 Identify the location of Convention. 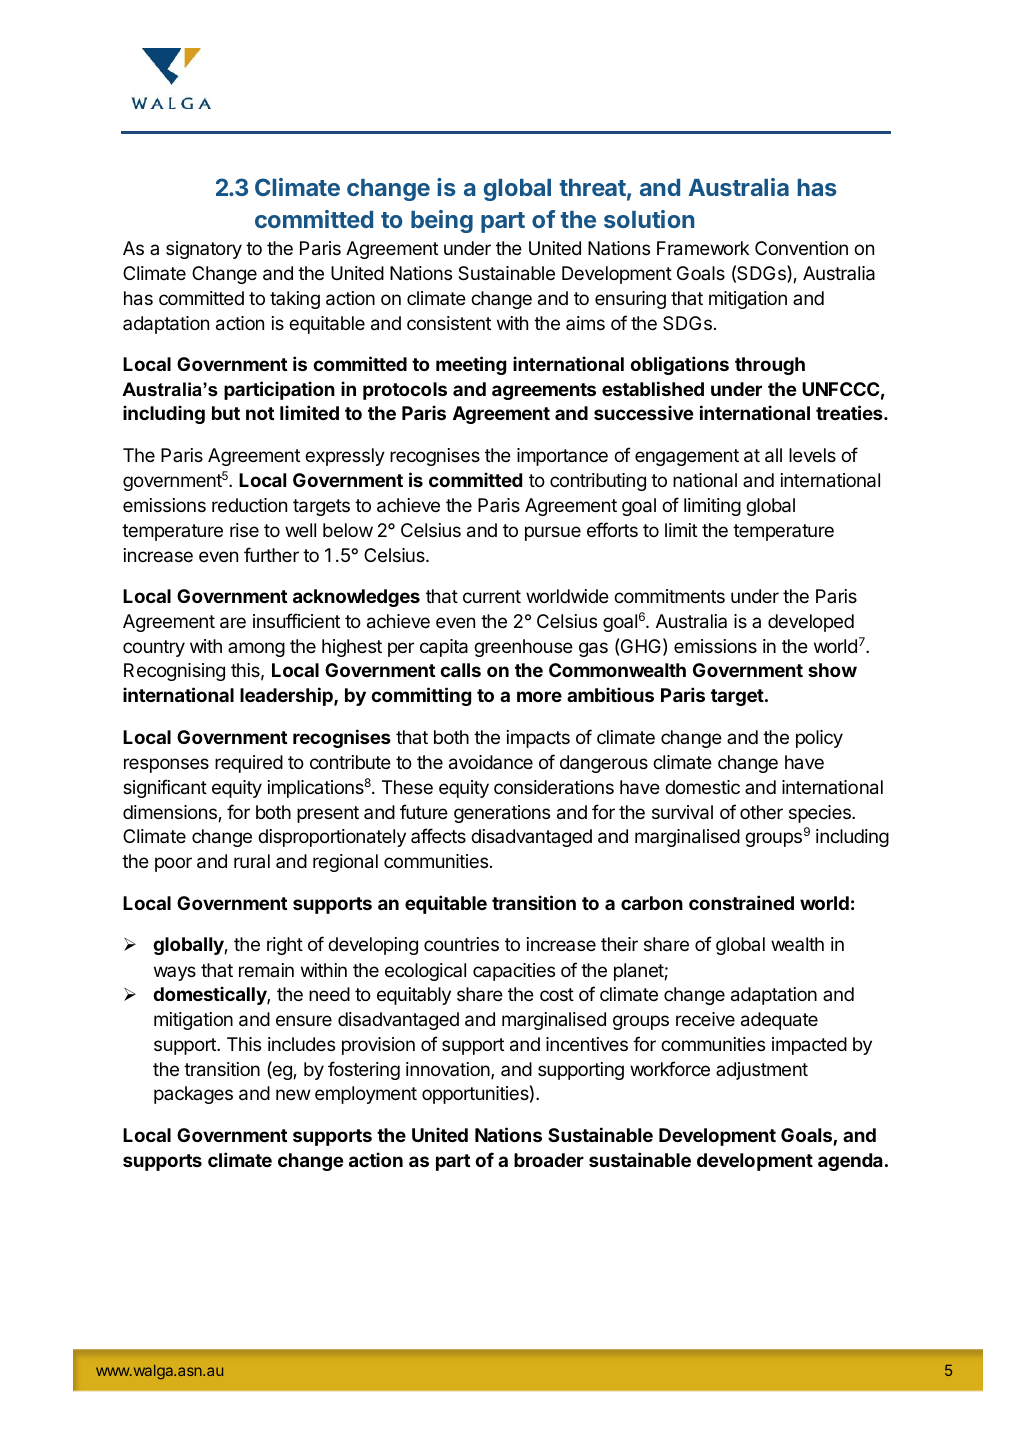
(801, 248).
